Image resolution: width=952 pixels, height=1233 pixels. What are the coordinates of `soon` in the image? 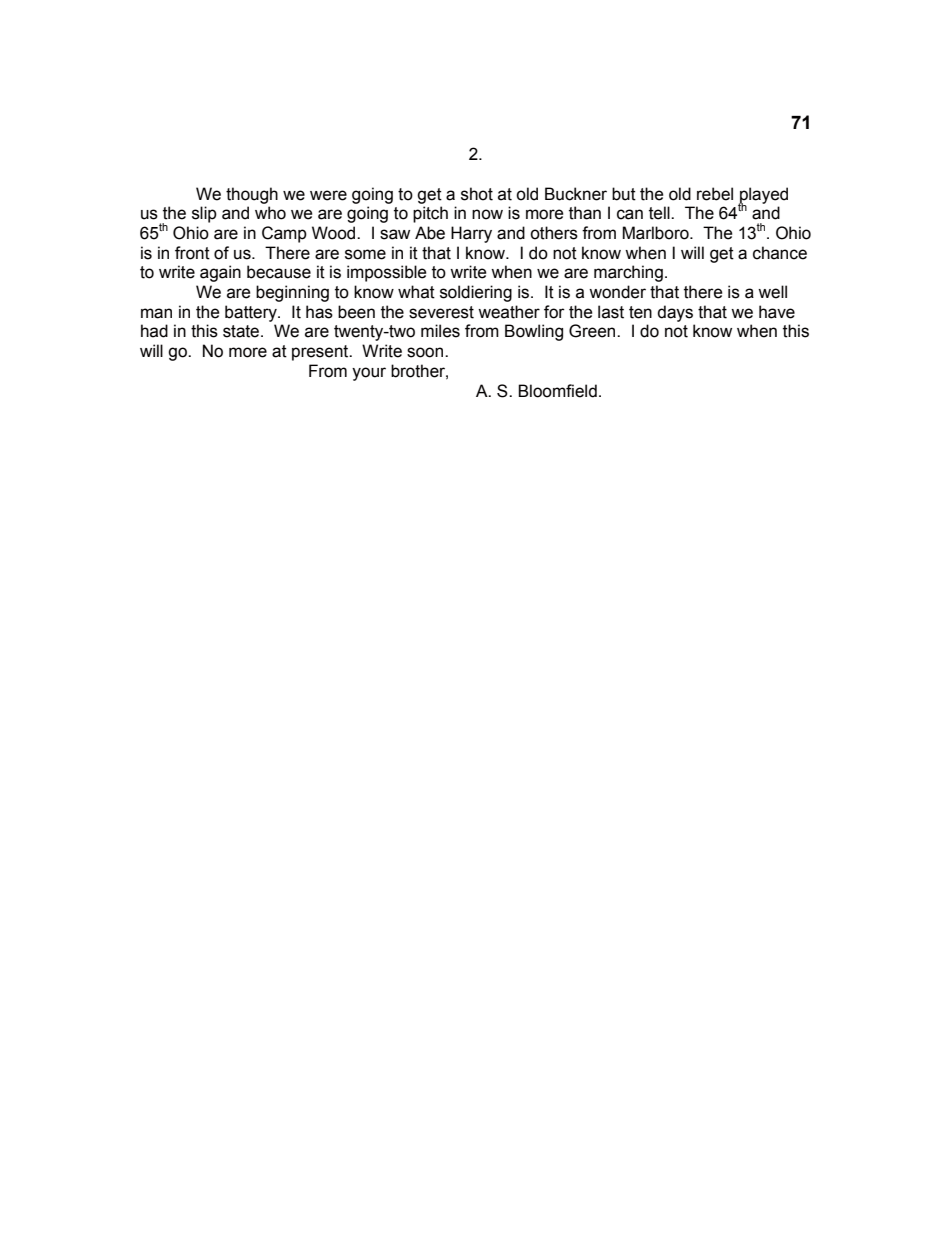 It's located at (426, 352).
